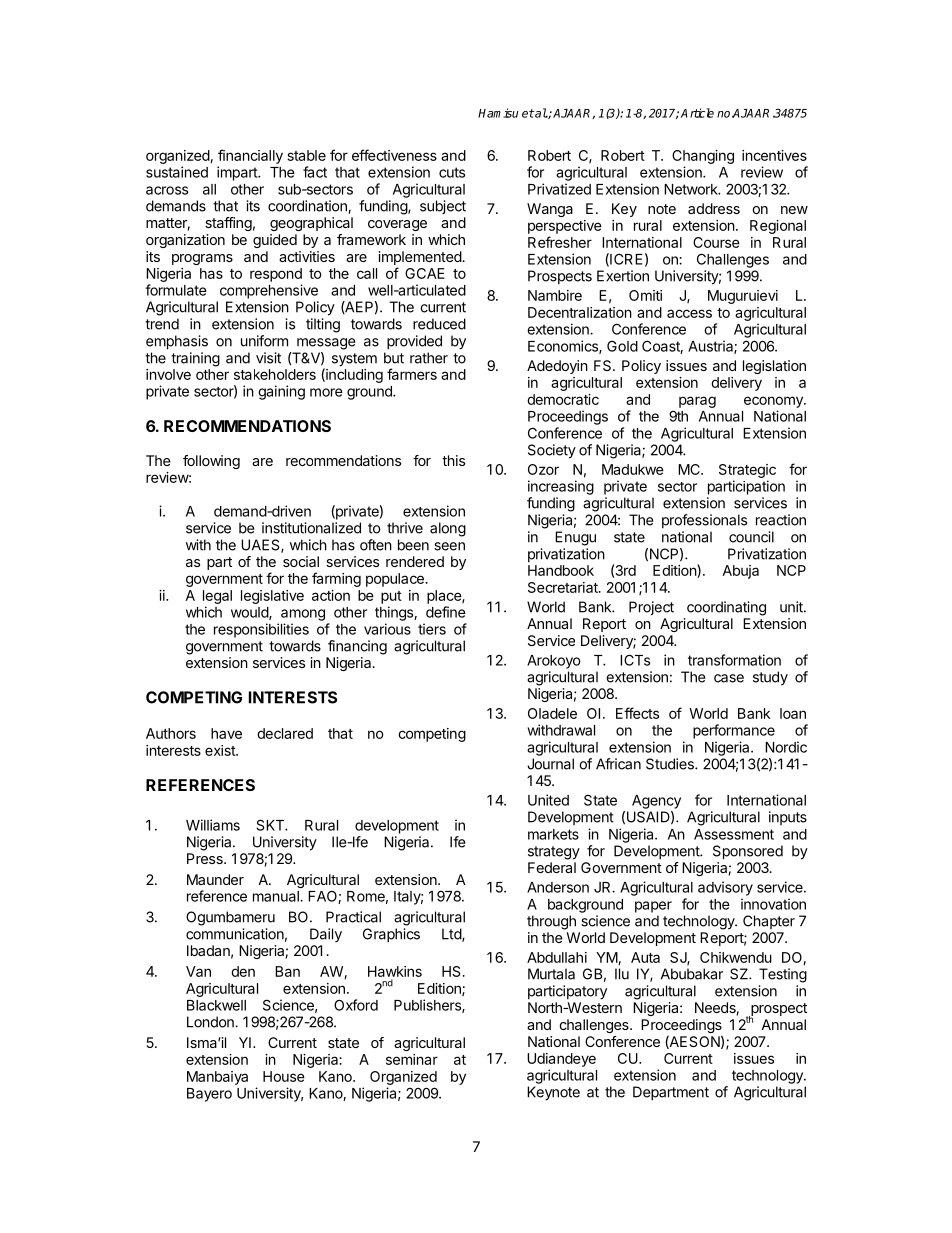  Describe the element at coordinates (734, 731) in the screenshot. I see `performance` at that location.
